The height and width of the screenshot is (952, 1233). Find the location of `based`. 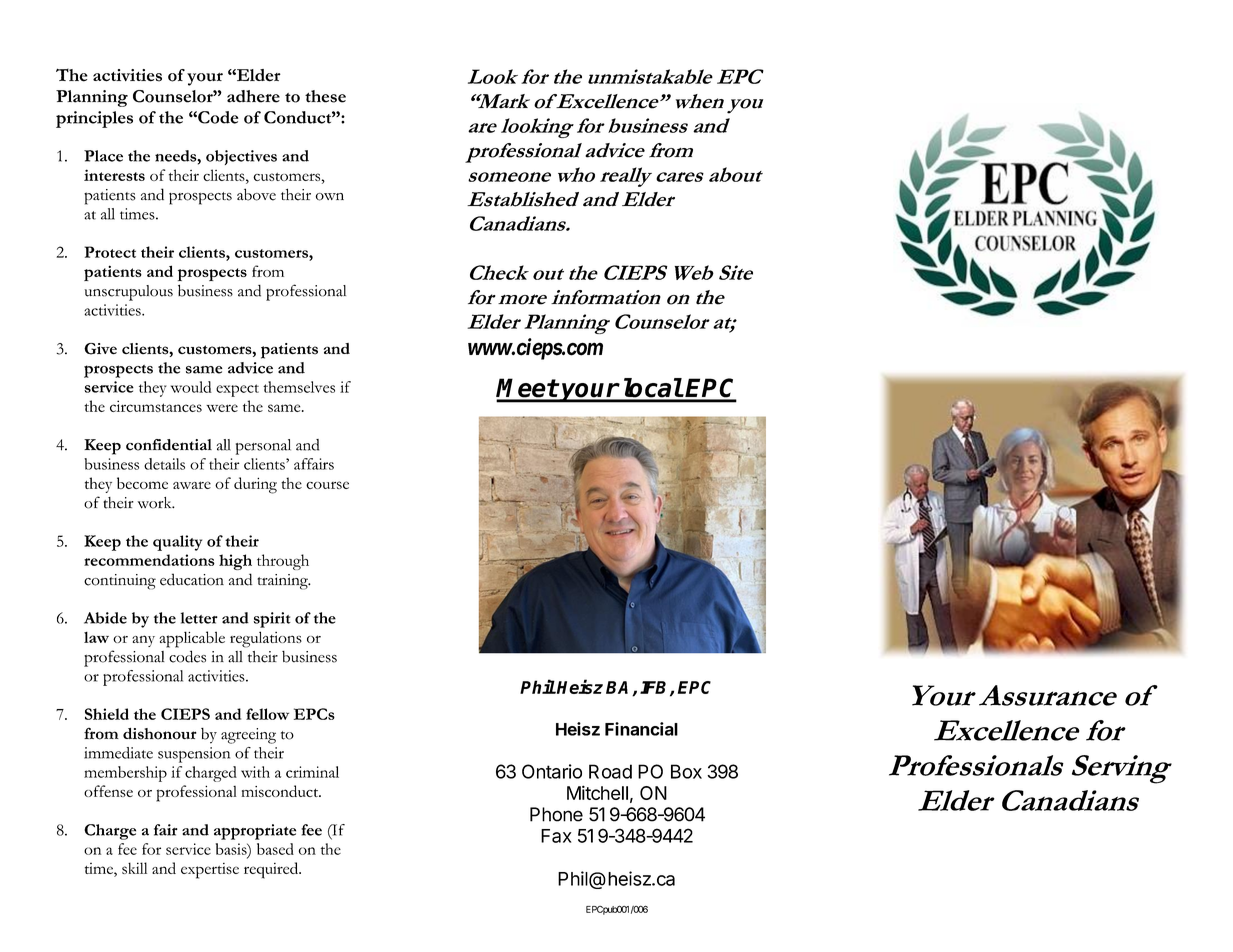

based is located at coordinates (275, 849).
